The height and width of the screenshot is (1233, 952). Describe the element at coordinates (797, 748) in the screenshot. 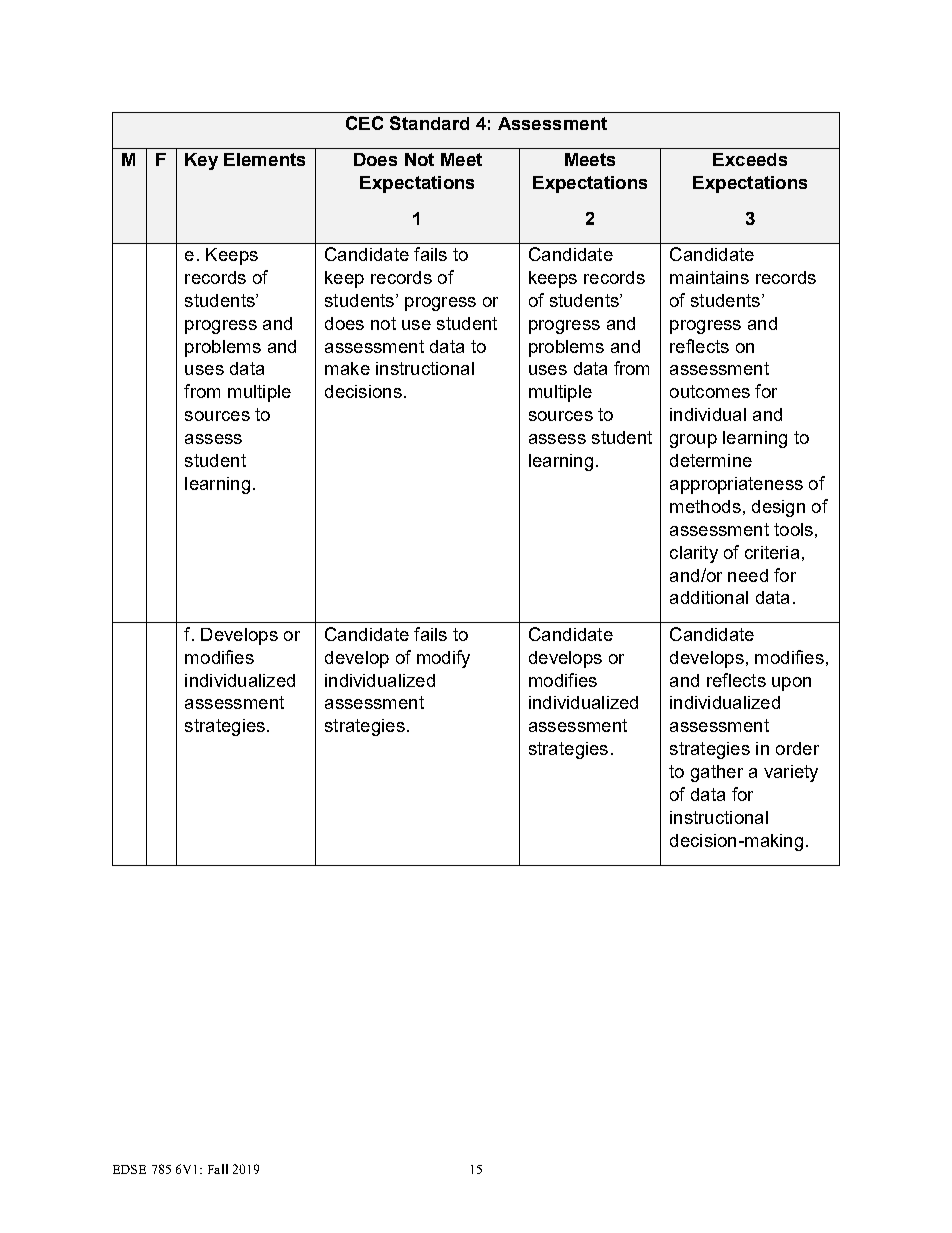

I see `order` at that location.
